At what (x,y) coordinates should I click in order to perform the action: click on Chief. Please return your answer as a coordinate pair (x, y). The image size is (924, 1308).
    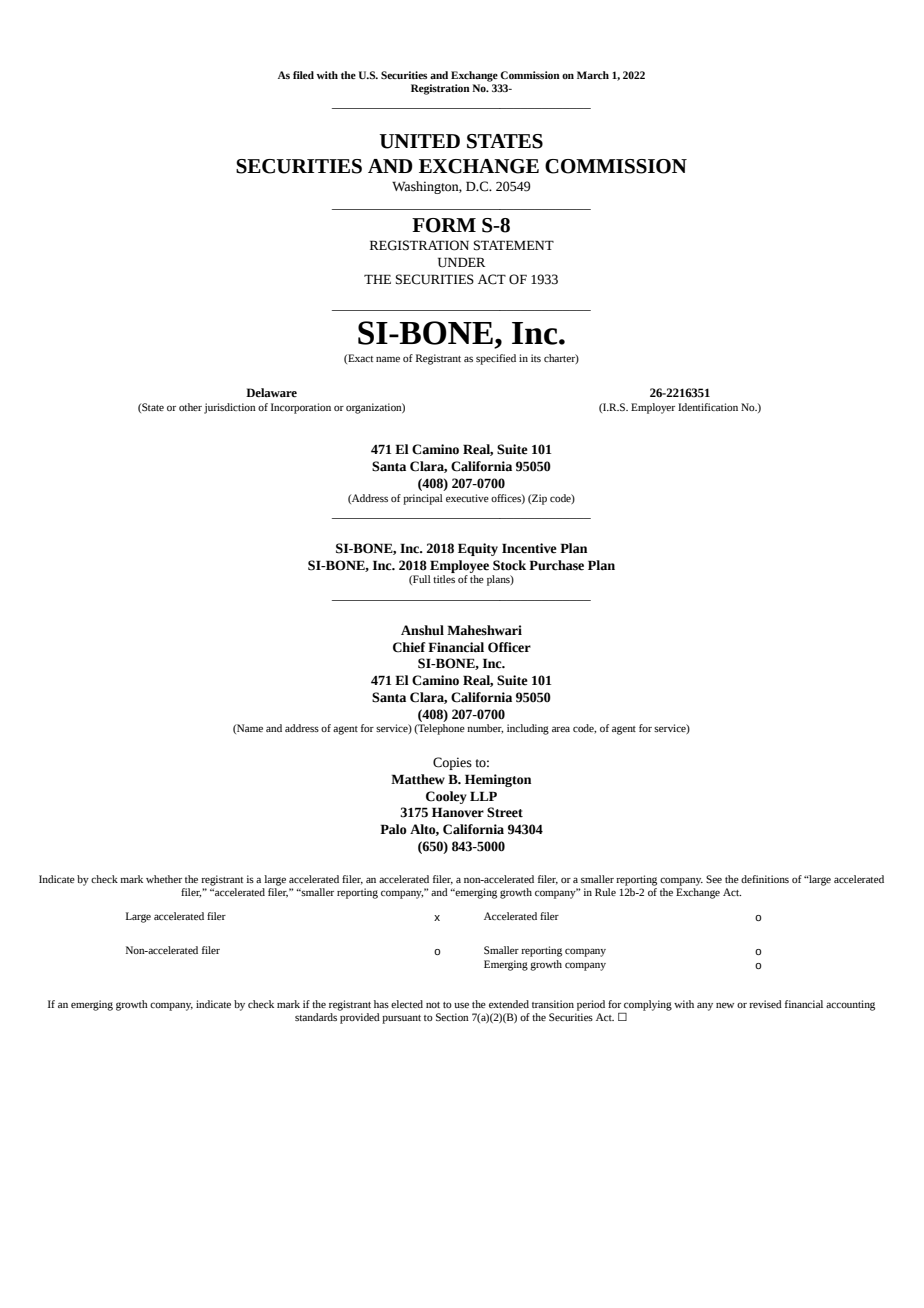
    Looking at the image, I should click on (409, 647).
